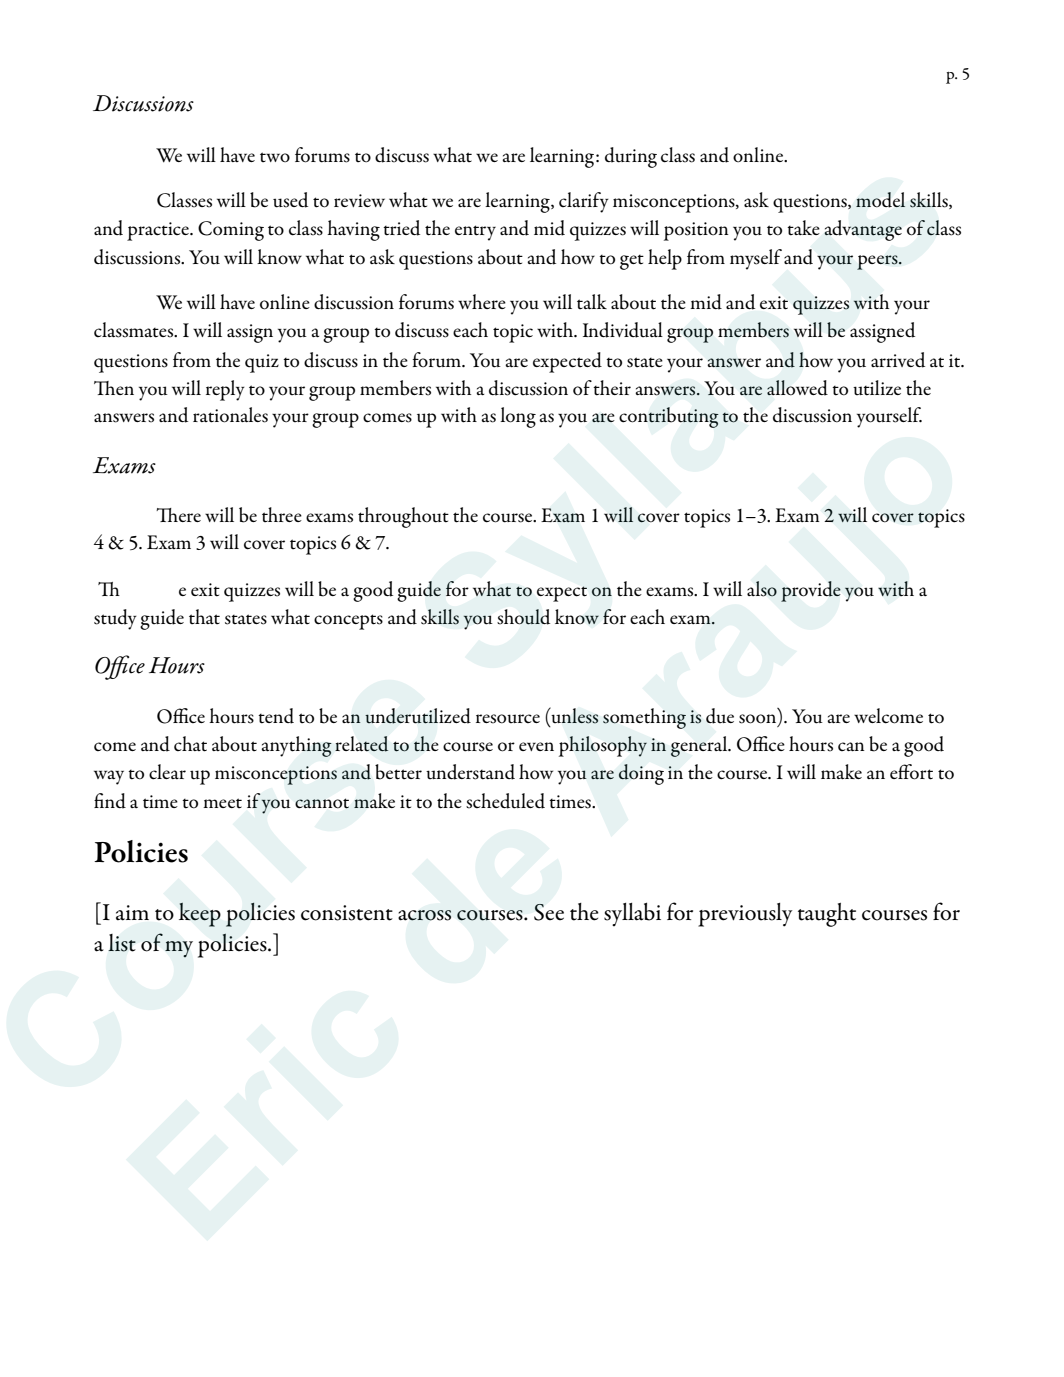 The height and width of the image is (1377, 1064). I want to click on soon, so click(759, 720).
